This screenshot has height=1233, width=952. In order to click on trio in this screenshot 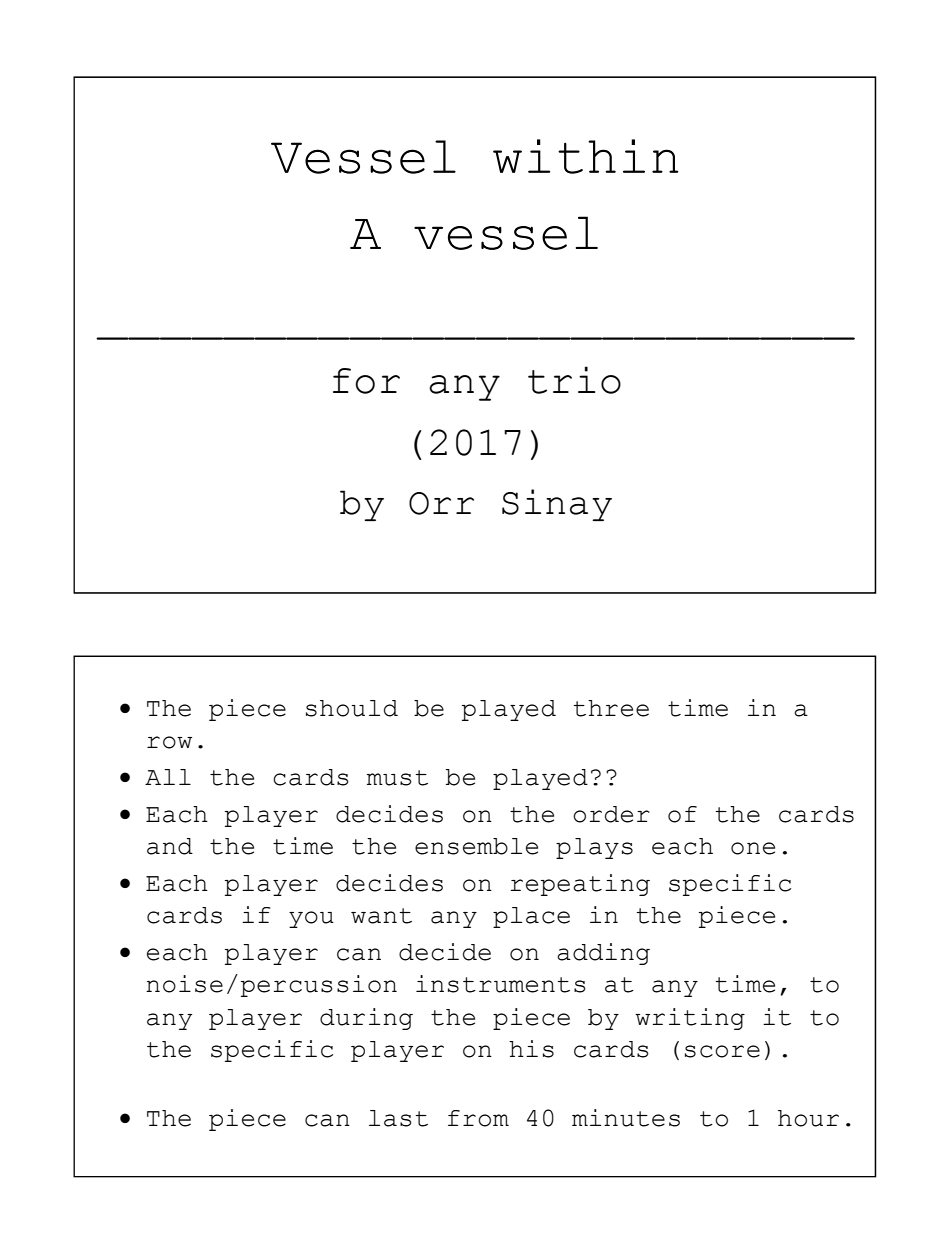, I will do `click(574, 380)`.
